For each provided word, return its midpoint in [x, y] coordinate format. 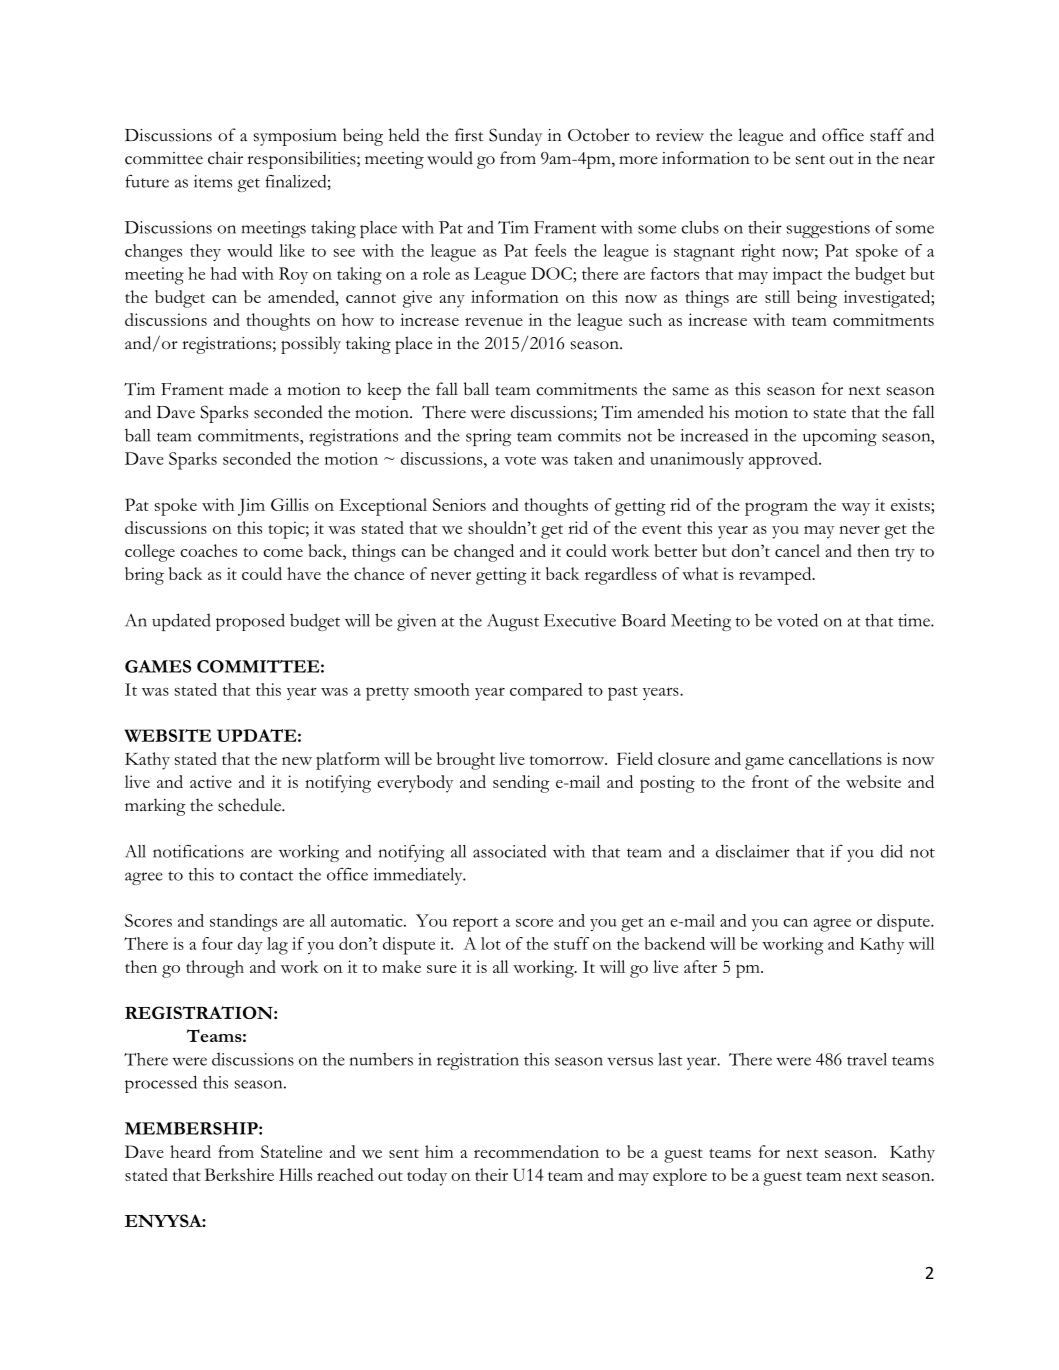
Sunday [515, 137]
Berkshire [239, 1174]
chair [225, 158]
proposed [250, 622]
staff [887, 135]
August [513, 622]
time [915, 620]
